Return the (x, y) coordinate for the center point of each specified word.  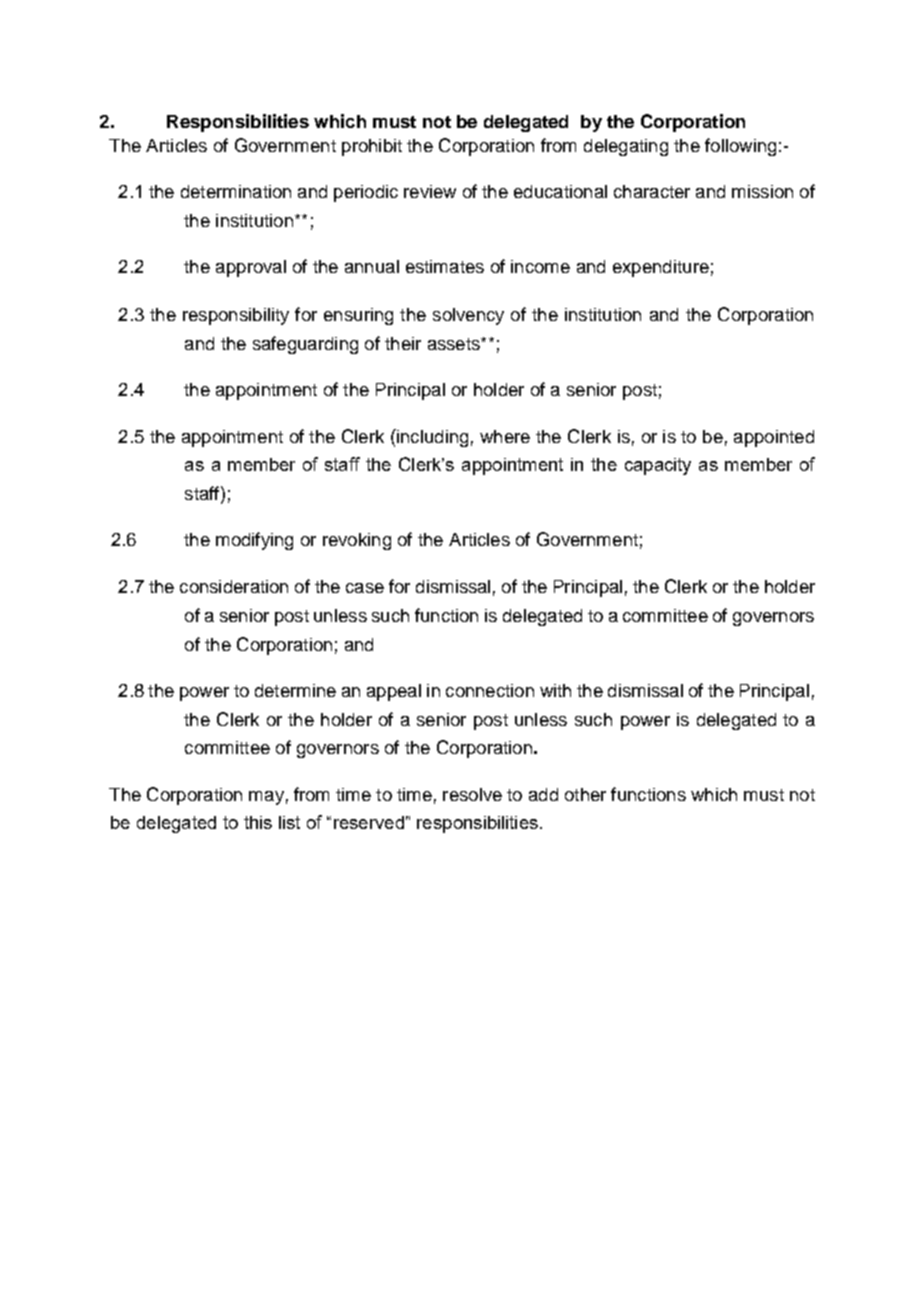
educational (560, 191)
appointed (774, 438)
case (365, 588)
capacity (658, 466)
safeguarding (305, 345)
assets (455, 344)
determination (236, 191)
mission (762, 191)
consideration (234, 586)
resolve (472, 794)
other (585, 794)
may (266, 798)
